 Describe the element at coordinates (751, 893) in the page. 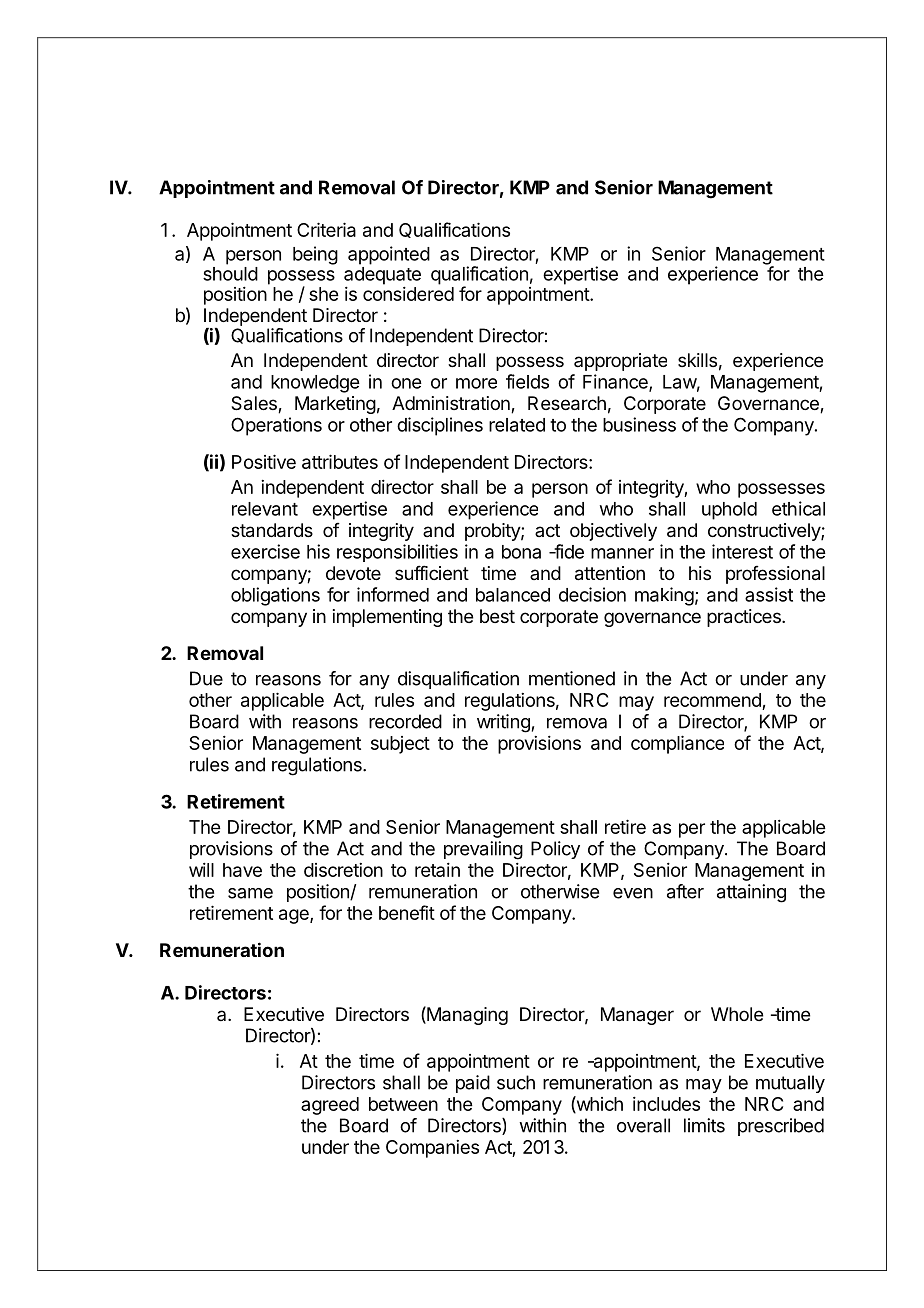

I see `attaining` at that location.
